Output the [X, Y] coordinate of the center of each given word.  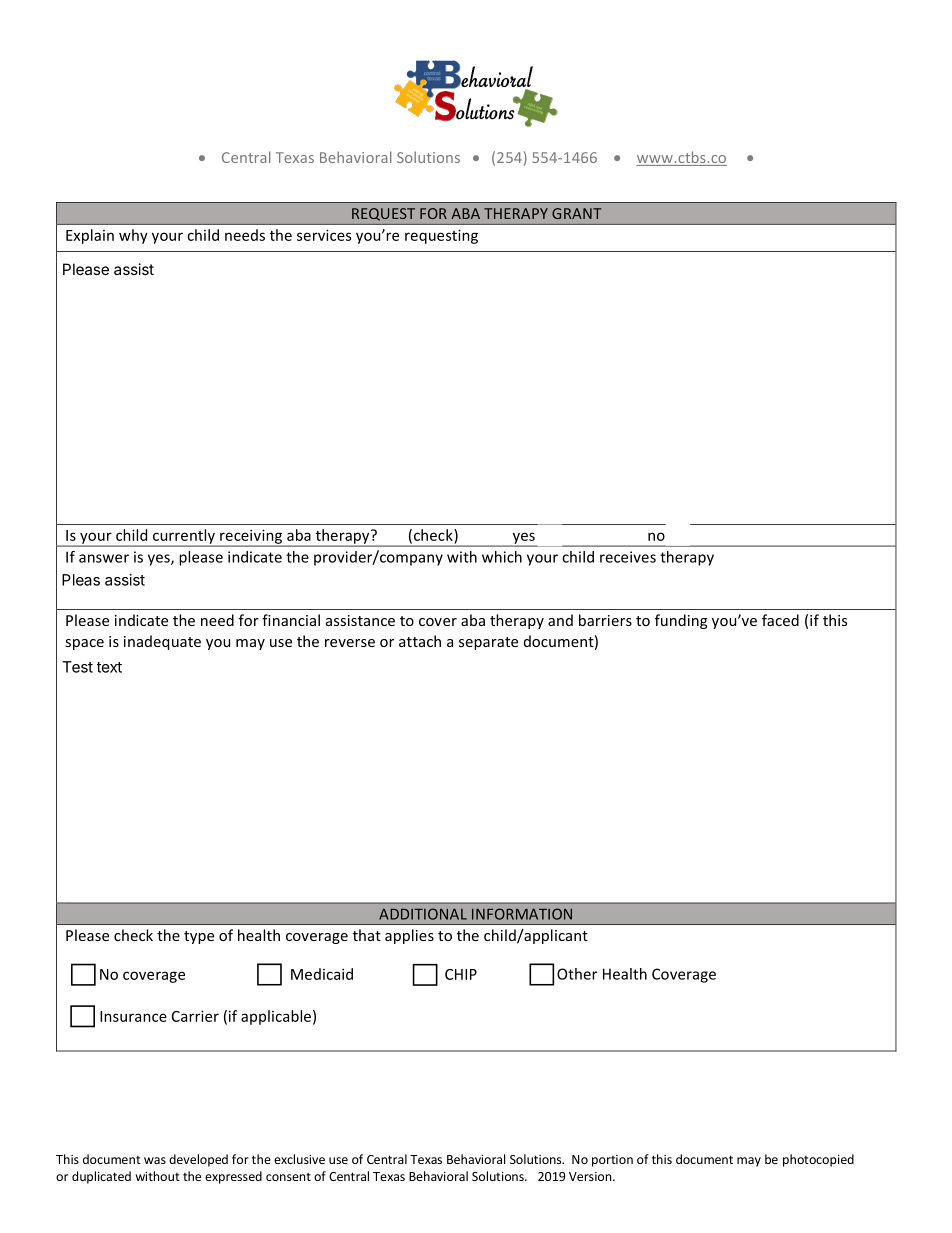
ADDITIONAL [423, 914]
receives [628, 557]
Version [591, 1176]
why [133, 236]
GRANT [576, 213]
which [502, 557]
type [199, 937]
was [155, 1160]
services [324, 235]
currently [184, 537]
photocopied [818, 1160]
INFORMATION [522, 914]
